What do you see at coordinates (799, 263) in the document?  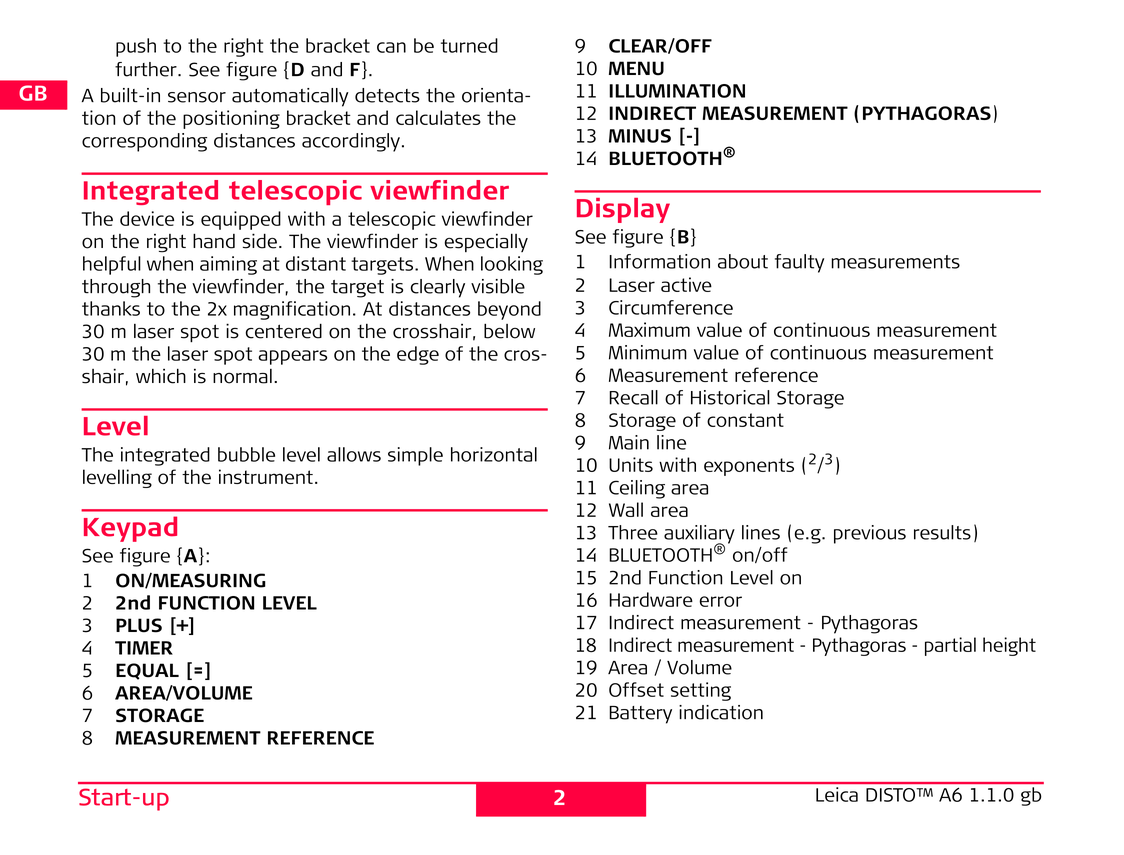 I see `faulty` at bounding box center [799, 263].
